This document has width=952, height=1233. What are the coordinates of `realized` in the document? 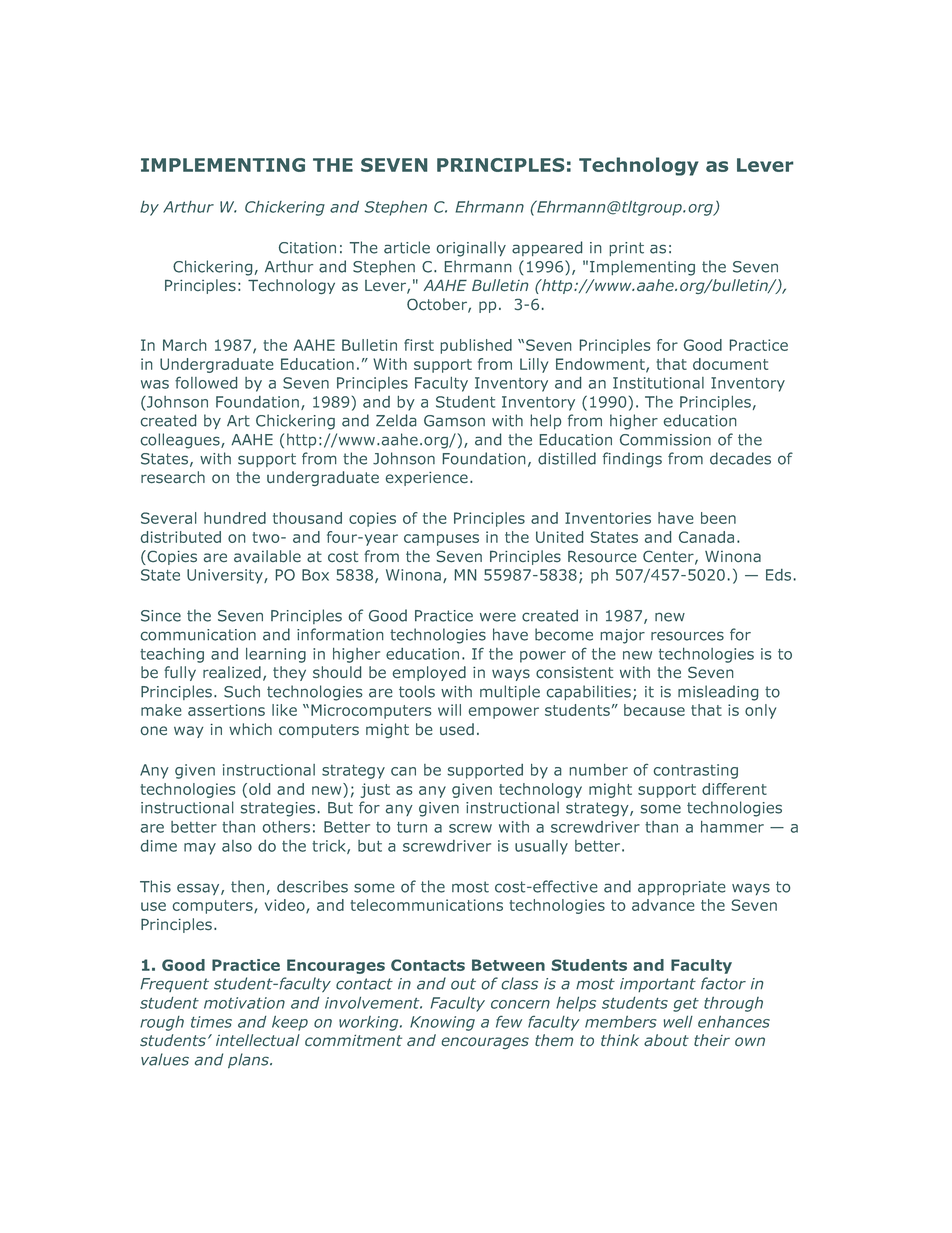 It's located at (232, 672).
